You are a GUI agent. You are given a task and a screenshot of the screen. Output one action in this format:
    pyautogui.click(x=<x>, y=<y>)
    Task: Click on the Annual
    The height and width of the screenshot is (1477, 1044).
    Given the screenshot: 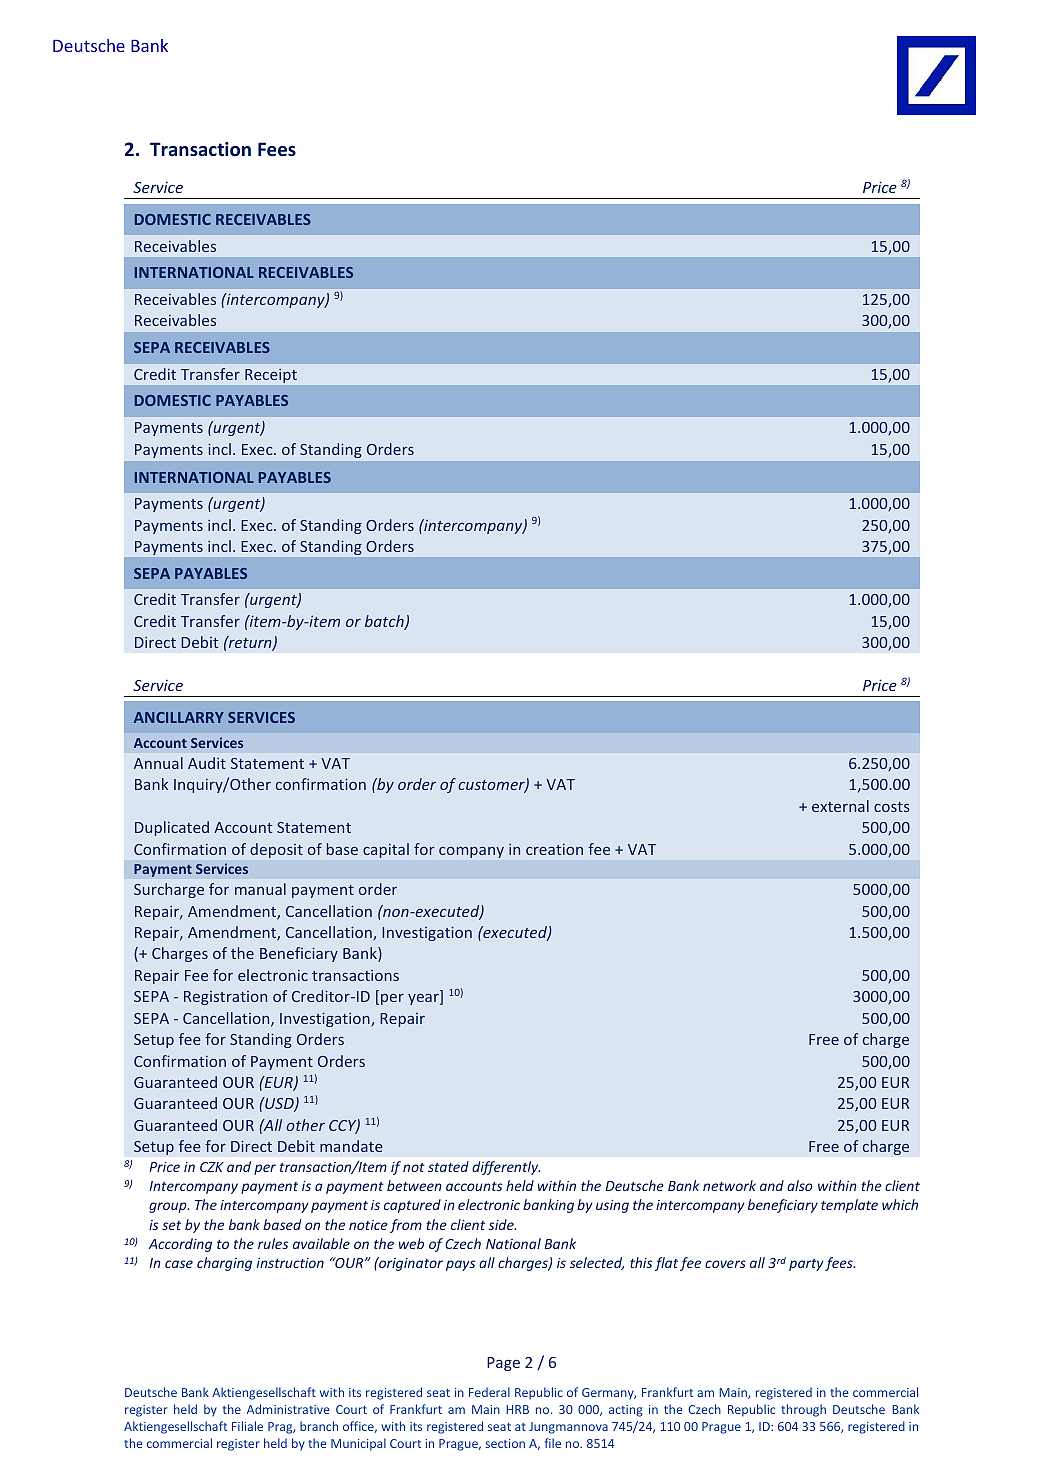 What is the action you would take?
    pyautogui.click(x=158, y=763)
